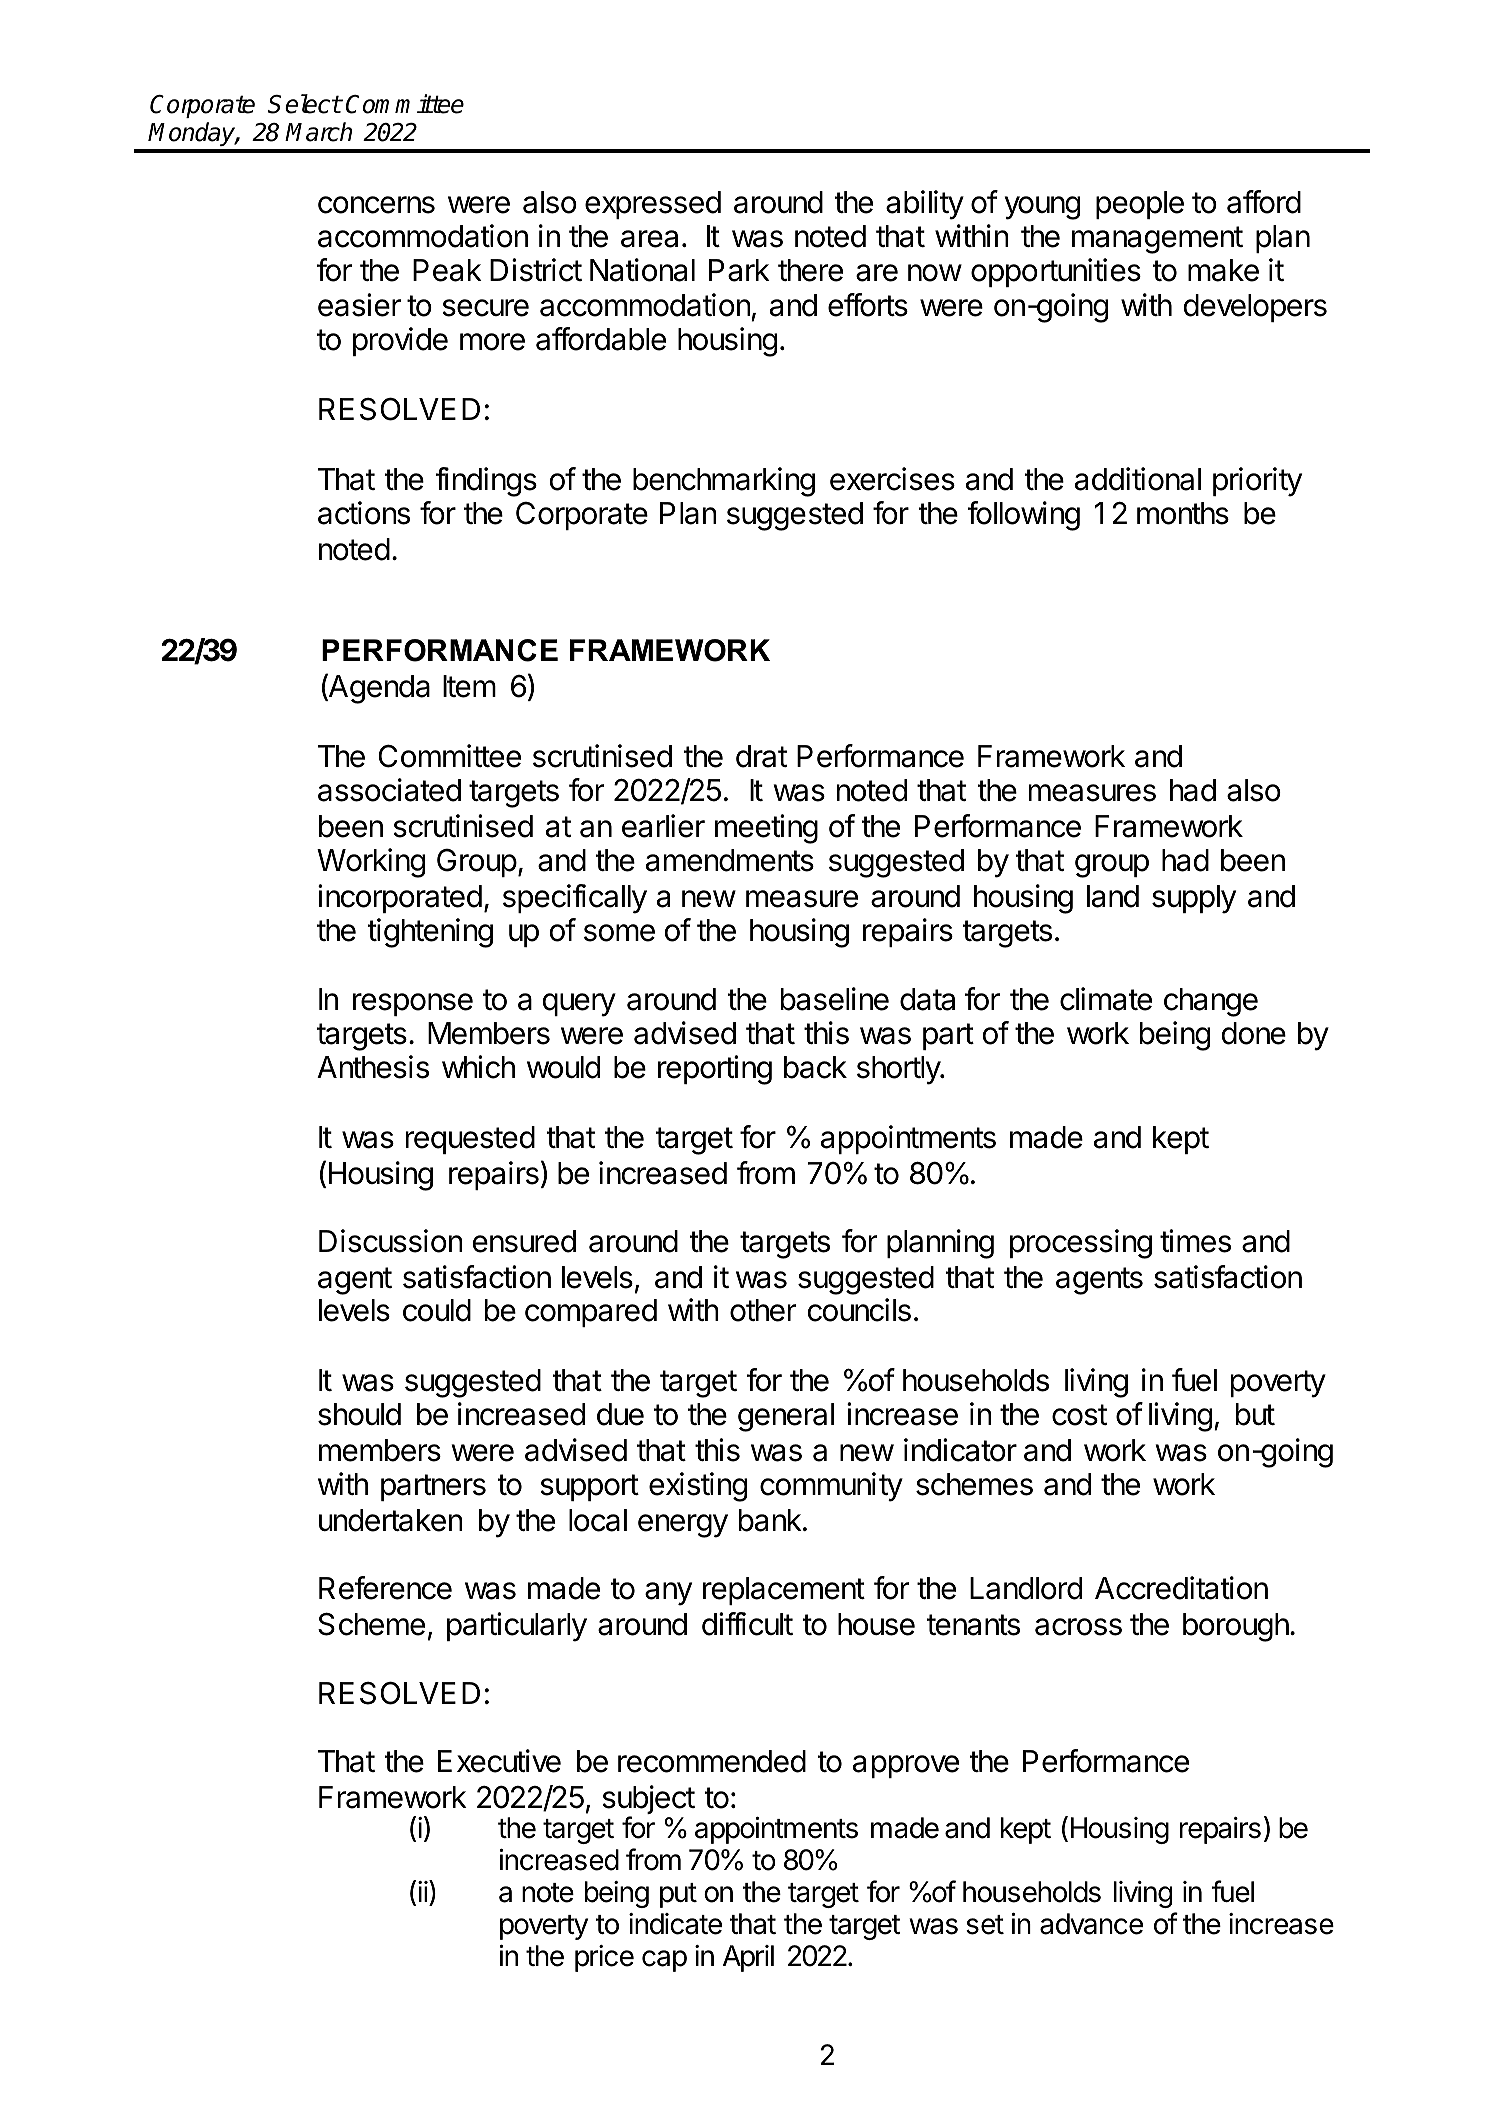 This screenshot has width=1496, height=2116. What do you see at coordinates (478, 1067) in the screenshot?
I see `which` at bounding box center [478, 1067].
